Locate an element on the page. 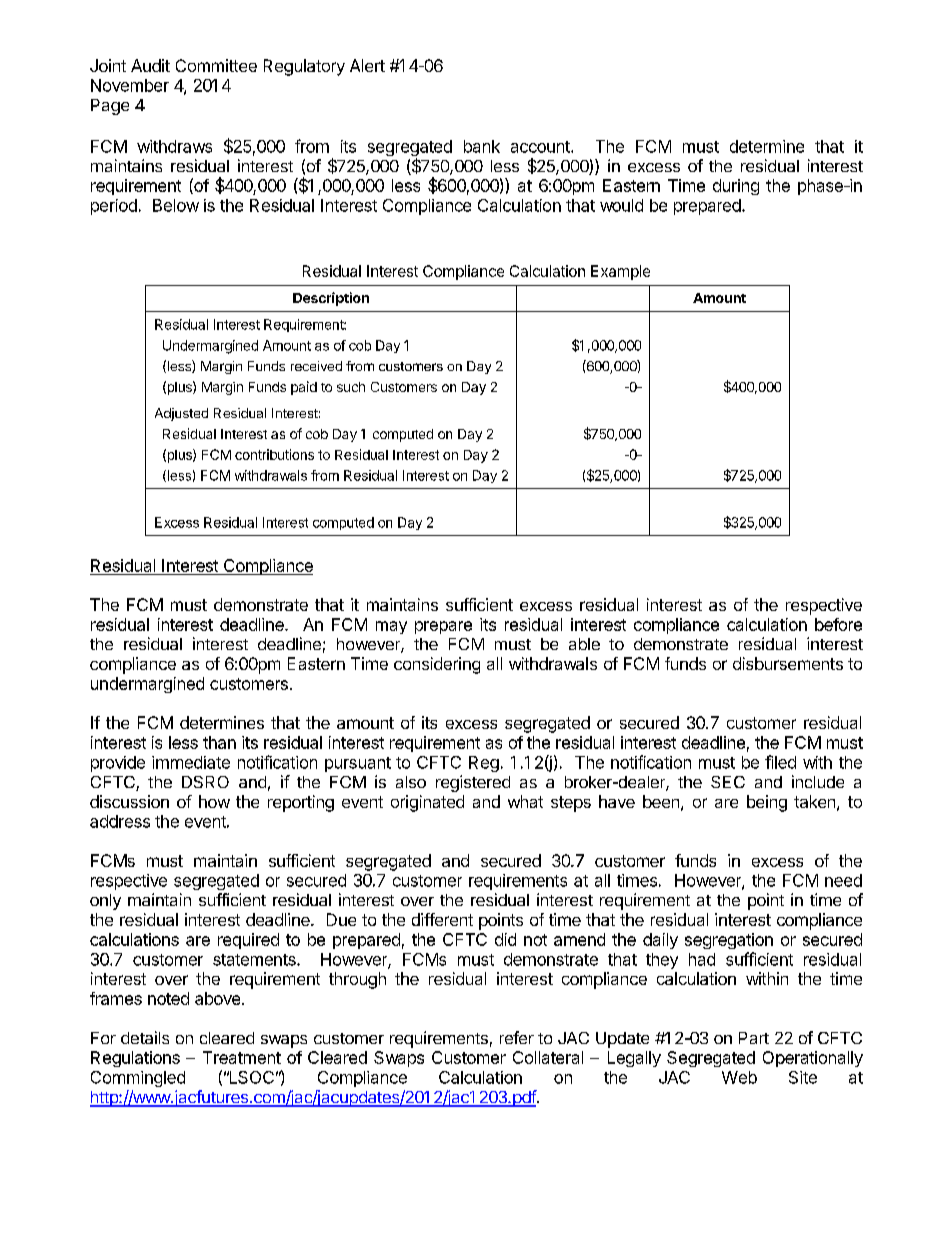  address is located at coordinates (120, 821).
